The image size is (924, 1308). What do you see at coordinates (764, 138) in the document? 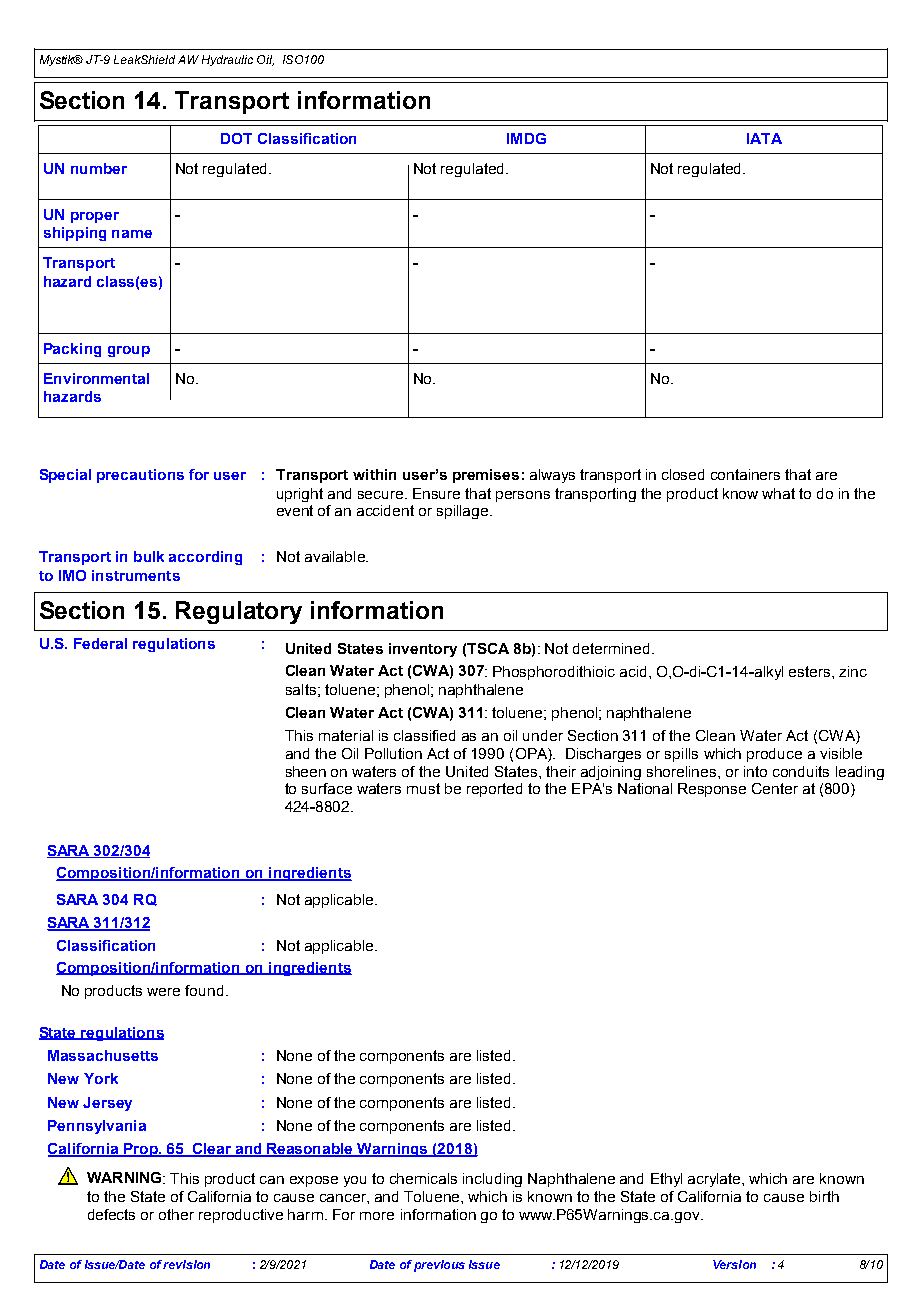
I see `IATA` at bounding box center [764, 138].
